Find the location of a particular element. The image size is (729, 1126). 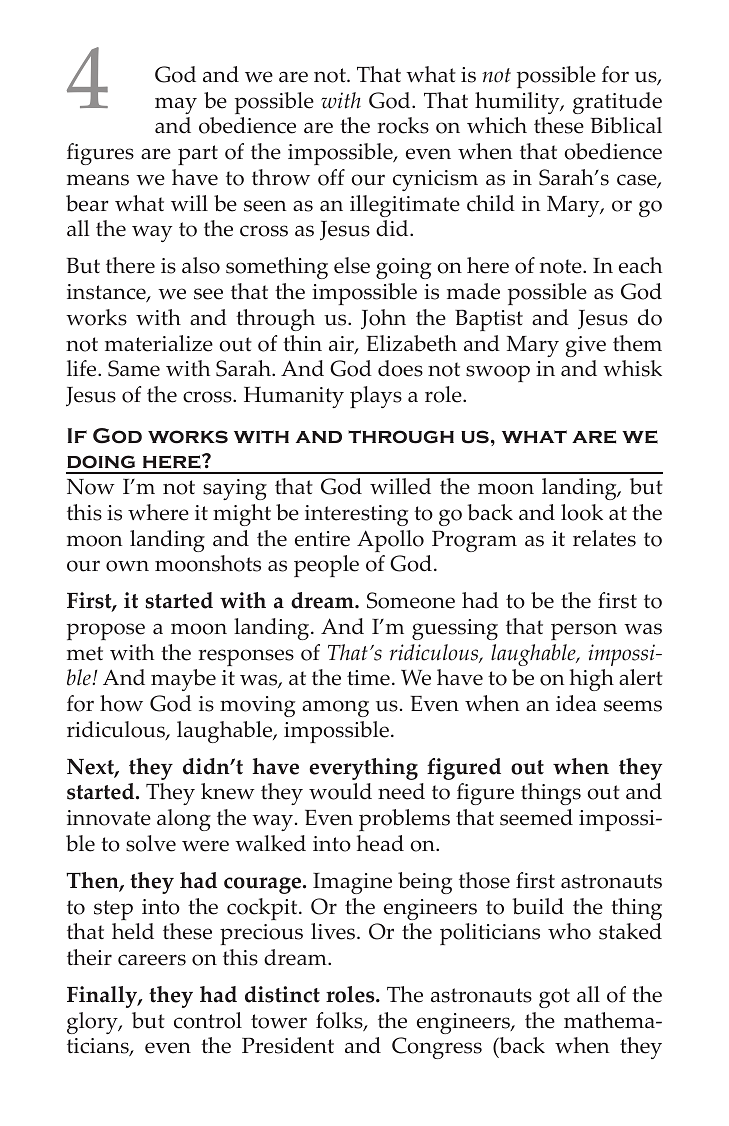

part is located at coordinates (198, 155).
